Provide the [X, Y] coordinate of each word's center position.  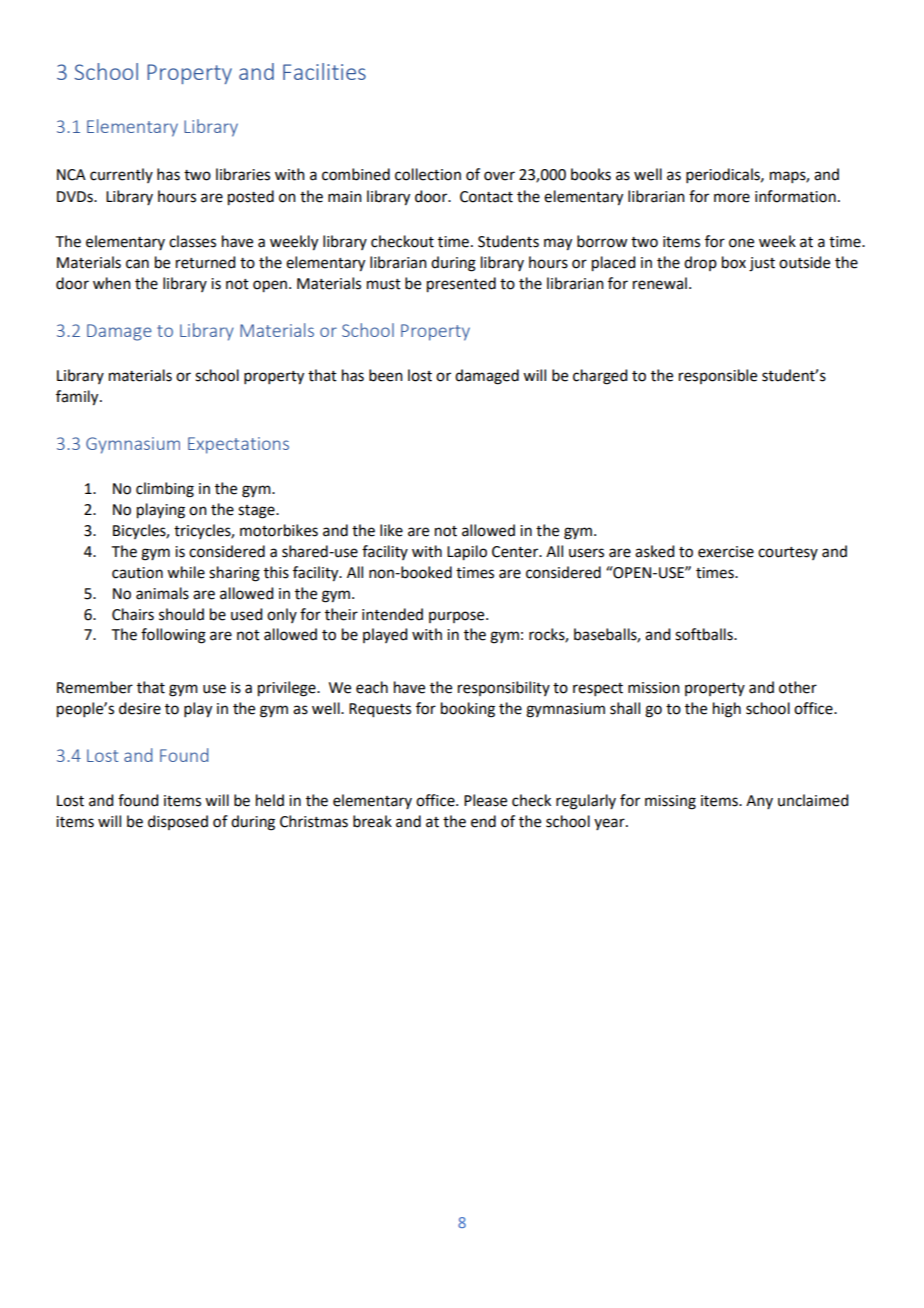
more [732, 198]
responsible [718, 376]
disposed [178, 822]
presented [461, 285]
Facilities [324, 71]
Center [516, 552]
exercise [726, 552]
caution [137, 573]
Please [485, 800]
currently [121, 175]
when [112, 283]
